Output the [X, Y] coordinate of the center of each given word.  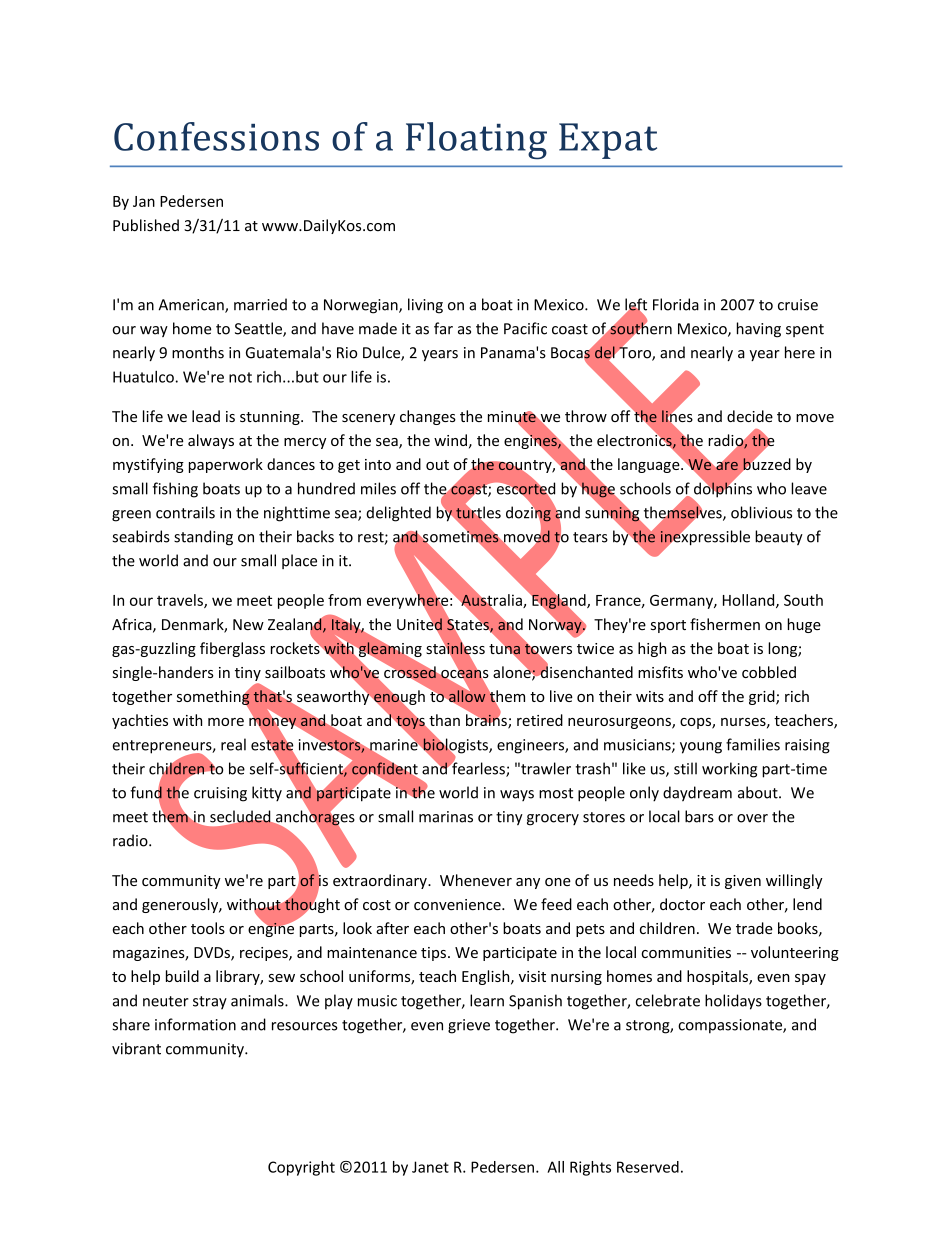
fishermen [725, 624]
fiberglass [232, 649]
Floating [476, 141]
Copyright [301, 1168]
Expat [608, 141]
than [443, 721]
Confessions [216, 136]
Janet [430, 1167]
